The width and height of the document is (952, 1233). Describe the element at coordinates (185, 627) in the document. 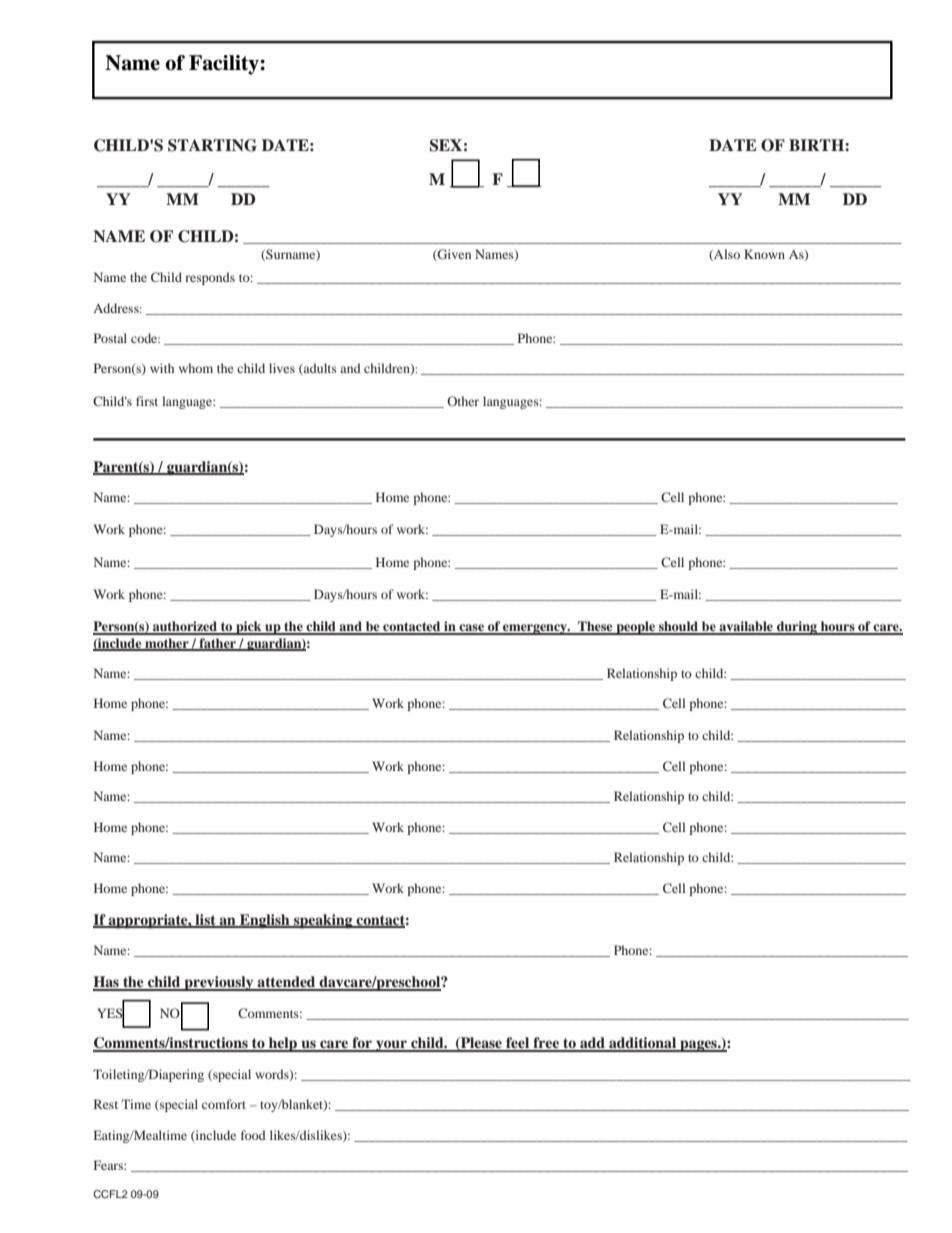

I see `authorized` at that location.
